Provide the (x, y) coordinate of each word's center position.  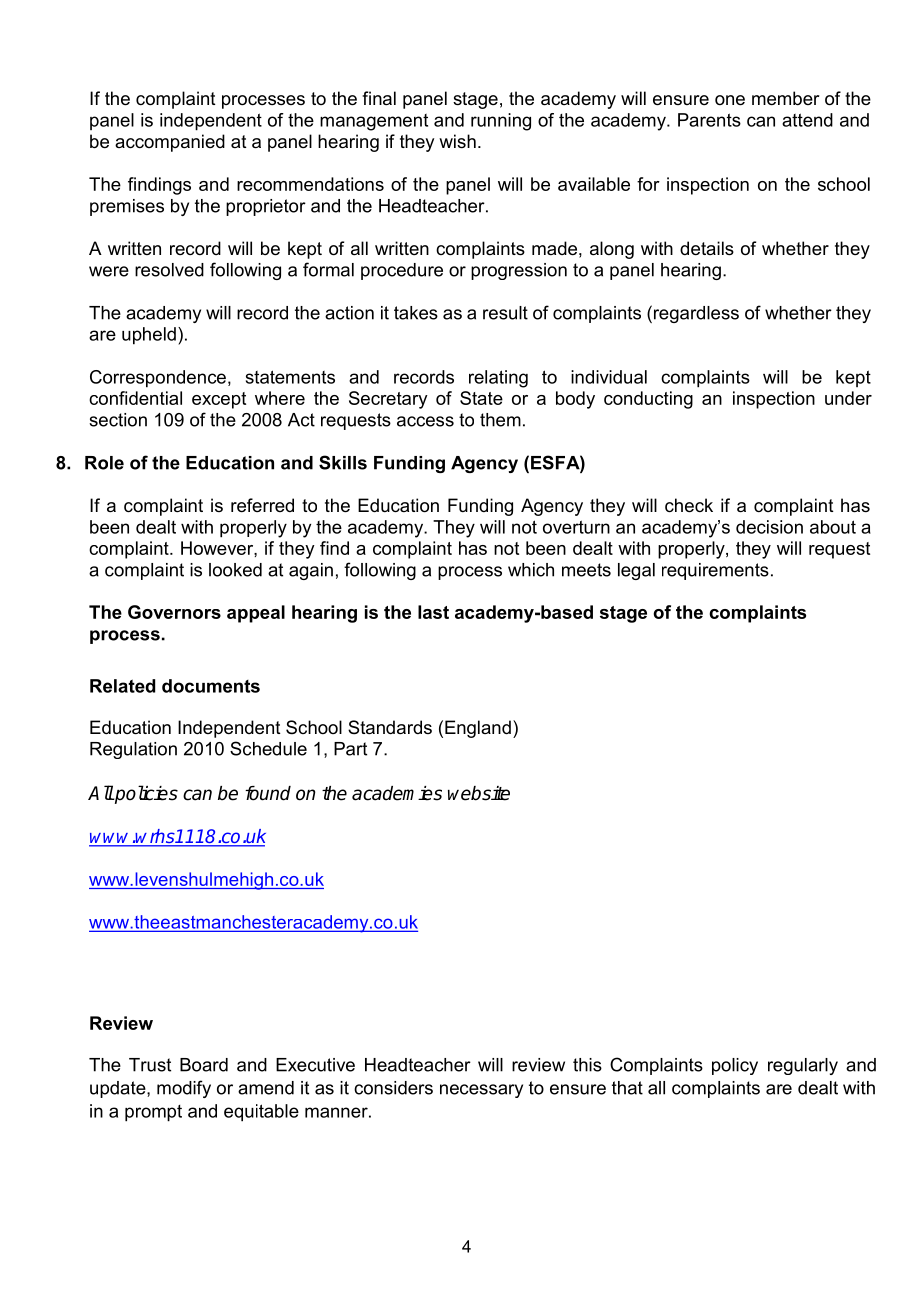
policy (735, 1066)
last (433, 612)
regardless (696, 314)
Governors (174, 612)
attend (807, 120)
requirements (715, 571)
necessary (481, 1091)
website (479, 793)
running (501, 122)
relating (498, 379)
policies (145, 794)
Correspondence (158, 379)
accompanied (170, 143)
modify (184, 1089)
